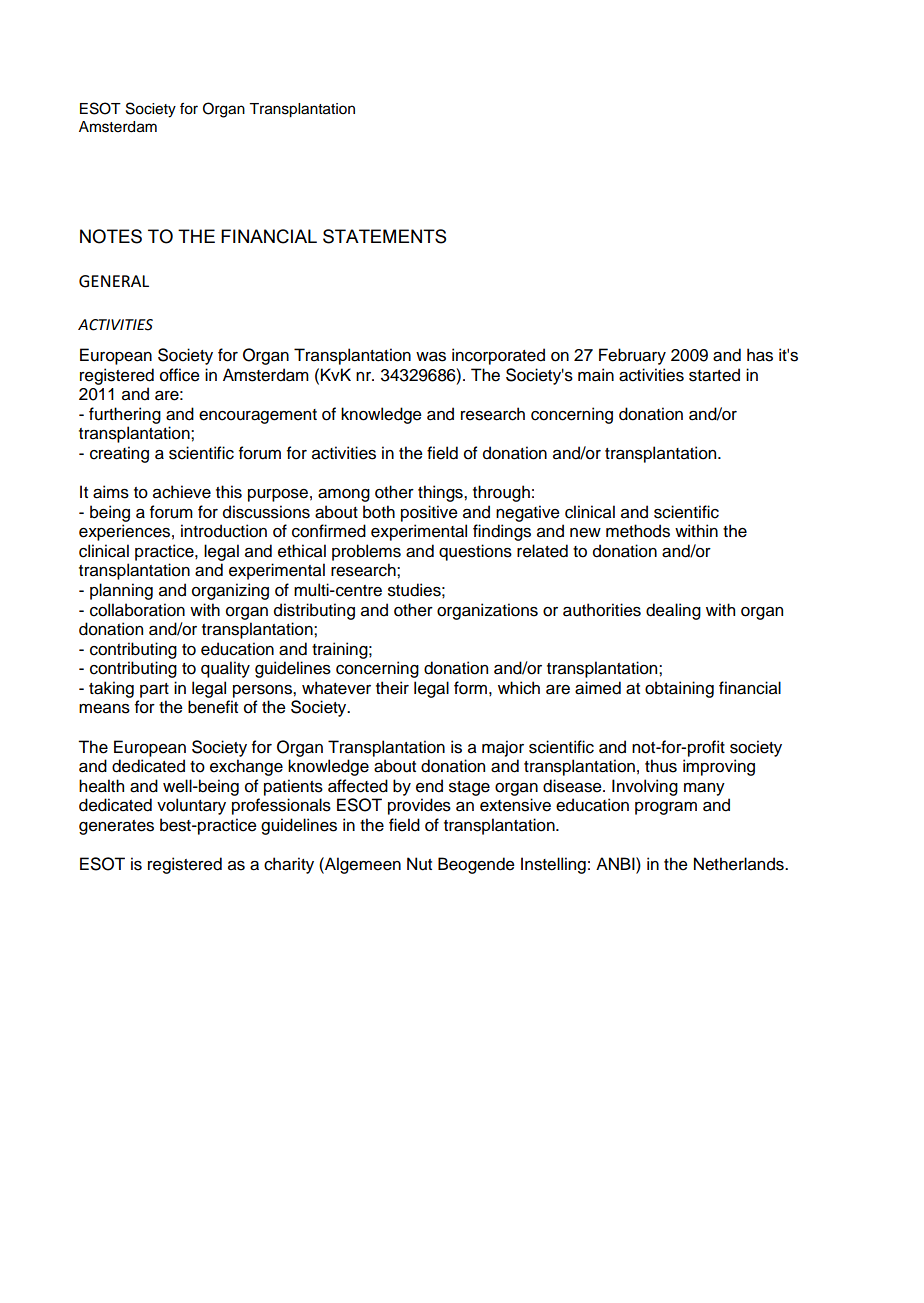 The width and height of the image is (924, 1303). I want to click on February, so click(632, 356).
